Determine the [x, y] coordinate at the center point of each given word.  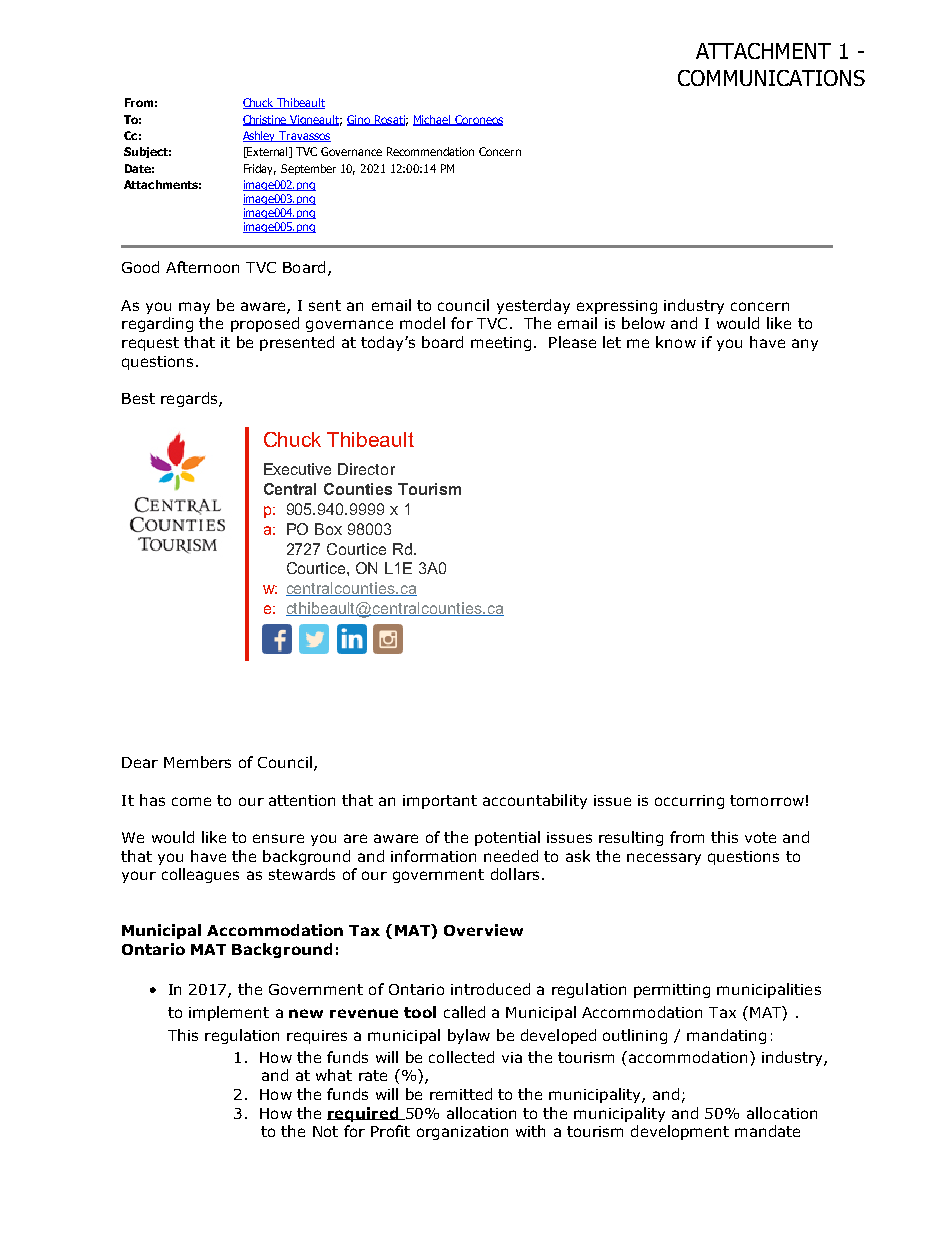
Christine [266, 120]
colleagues [200, 875]
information [433, 856]
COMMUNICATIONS [771, 78]
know [676, 342]
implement [229, 1013]
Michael [433, 120]
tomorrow [767, 800]
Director [366, 469]
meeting [501, 344]
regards [190, 399]
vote [760, 837]
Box [328, 529]
